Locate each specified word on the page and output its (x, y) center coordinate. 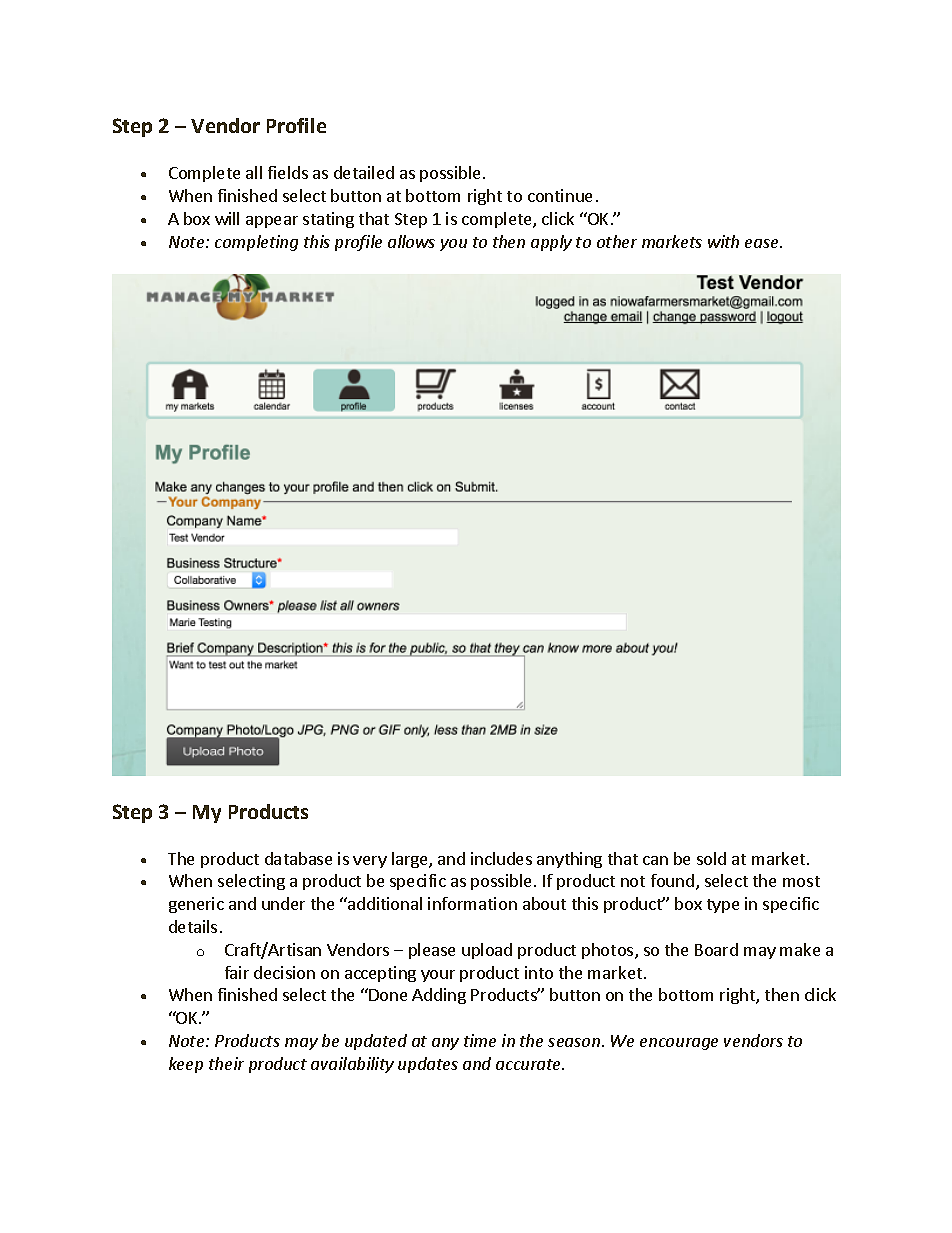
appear (272, 222)
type (723, 906)
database (298, 858)
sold (711, 858)
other (617, 241)
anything (569, 860)
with (723, 241)
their (226, 1063)
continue (560, 195)
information (472, 903)
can (655, 860)
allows (411, 241)
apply (551, 243)
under (283, 903)
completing (256, 243)
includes (501, 858)
